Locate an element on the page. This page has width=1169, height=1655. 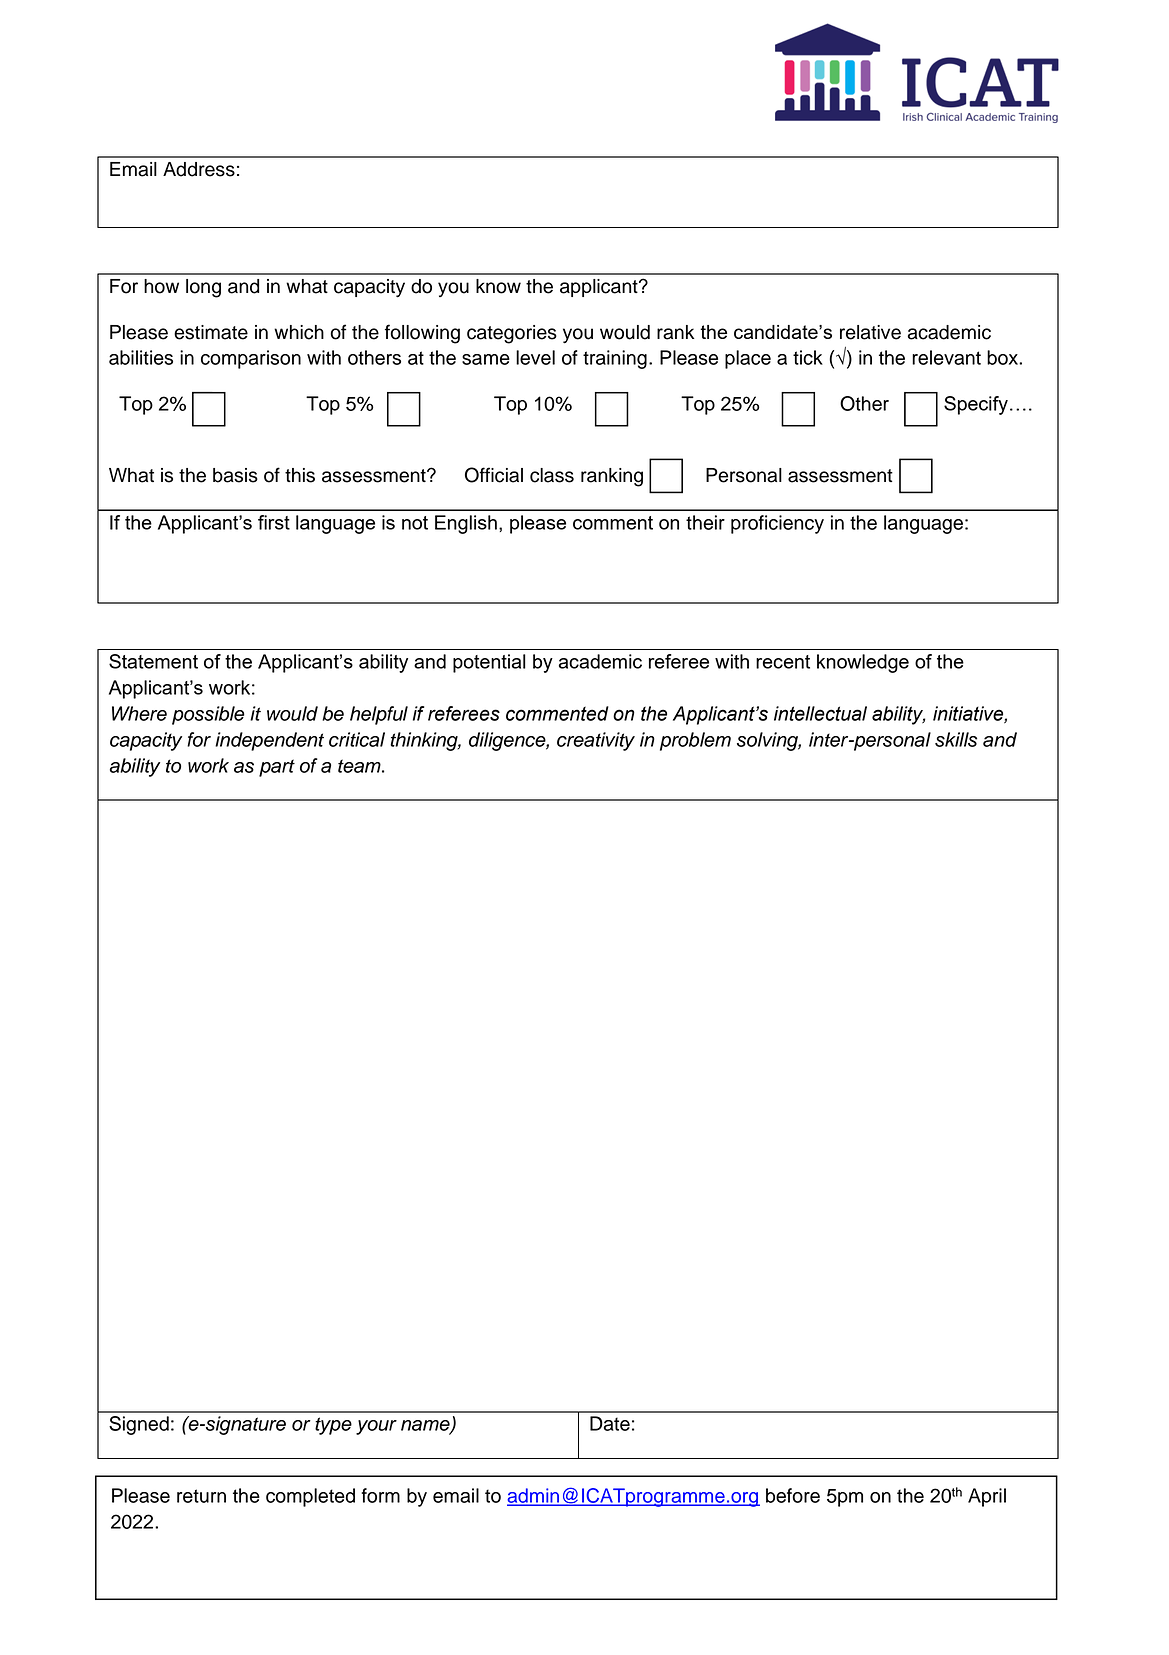
Address is located at coordinates (199, 169).
